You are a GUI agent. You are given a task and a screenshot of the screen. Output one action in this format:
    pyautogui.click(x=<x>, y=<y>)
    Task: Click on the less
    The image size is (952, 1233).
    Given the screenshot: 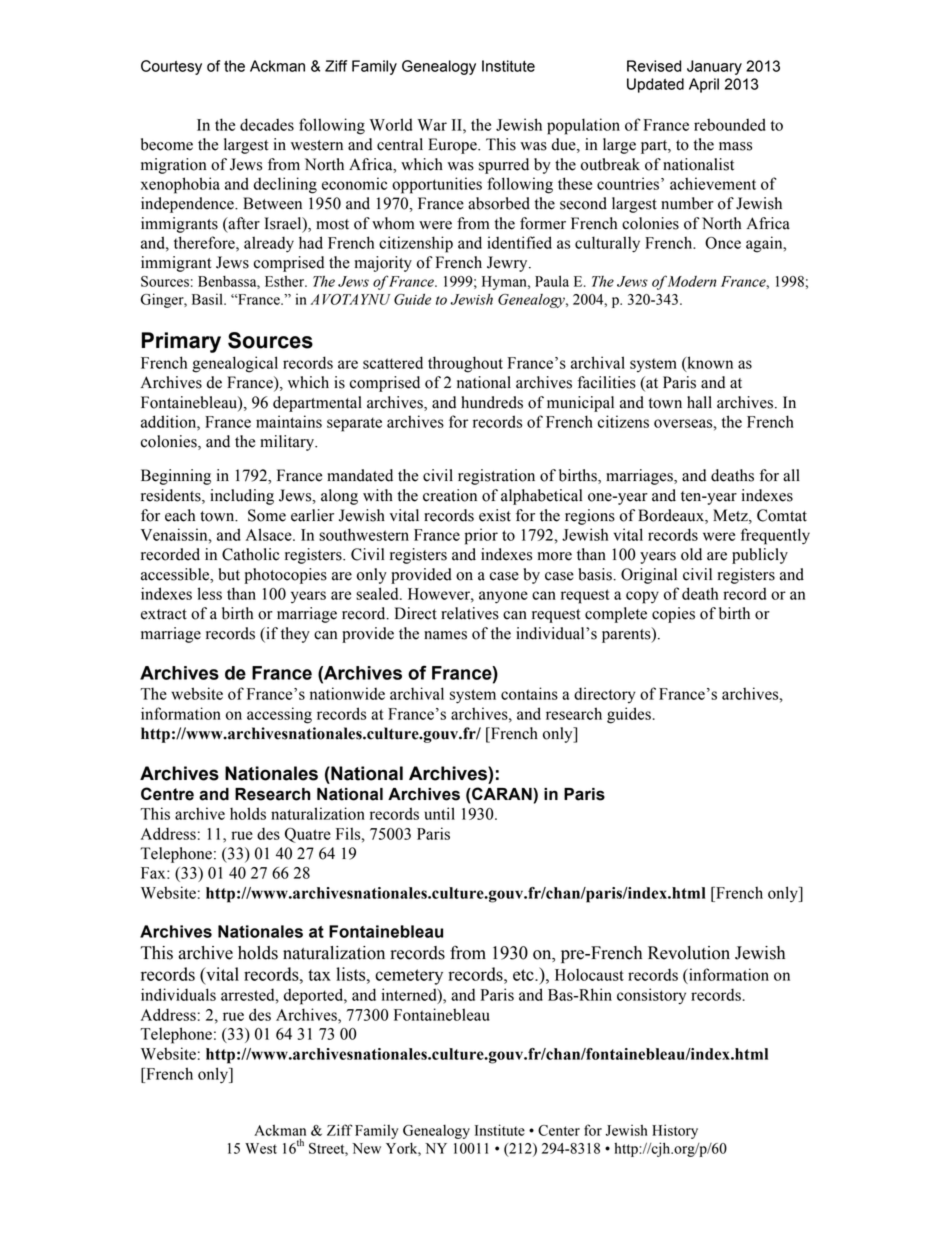 What is the action you would take?
    pyautogui.click(x=210, y=593)
